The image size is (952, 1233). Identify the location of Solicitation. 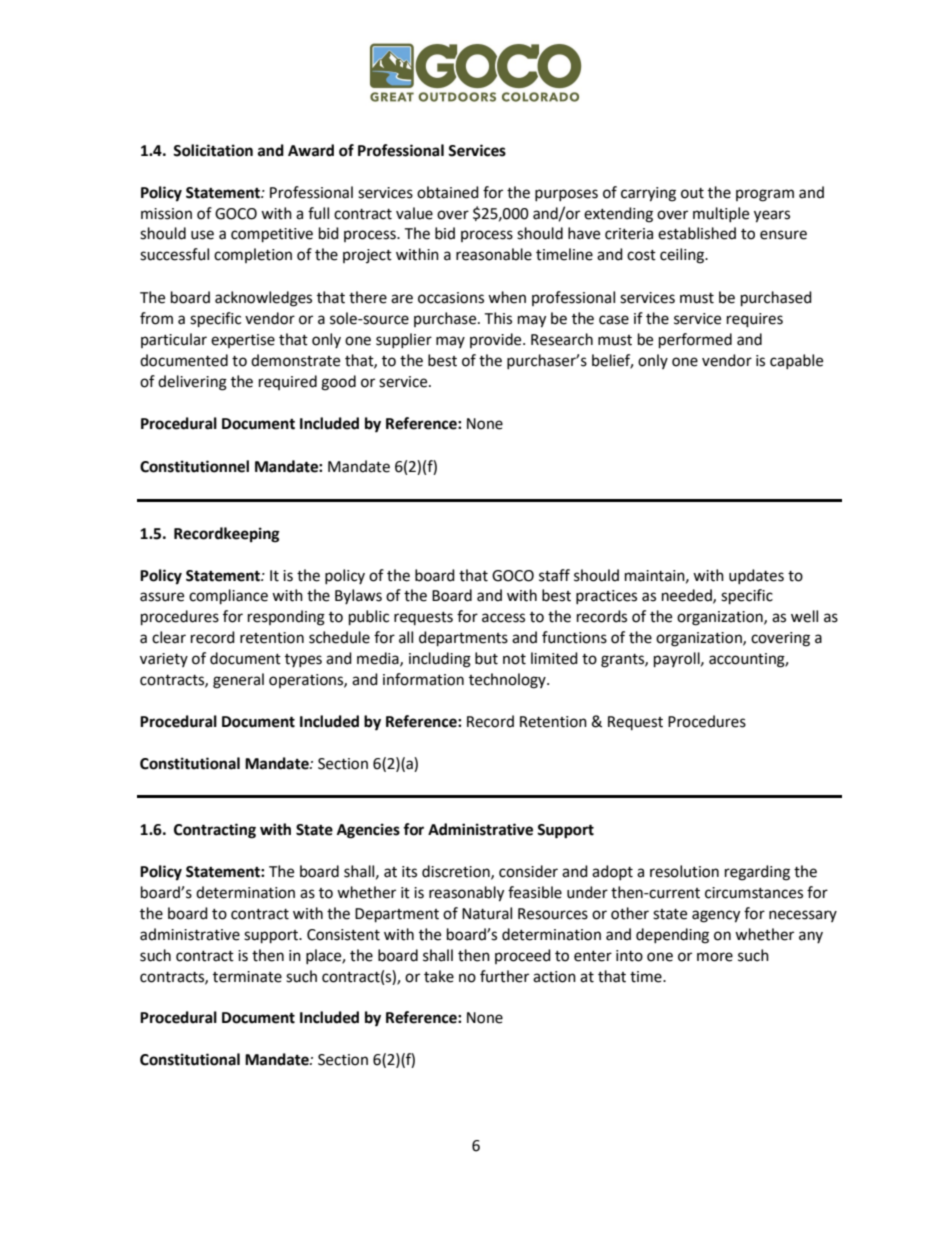
(213, 150).
